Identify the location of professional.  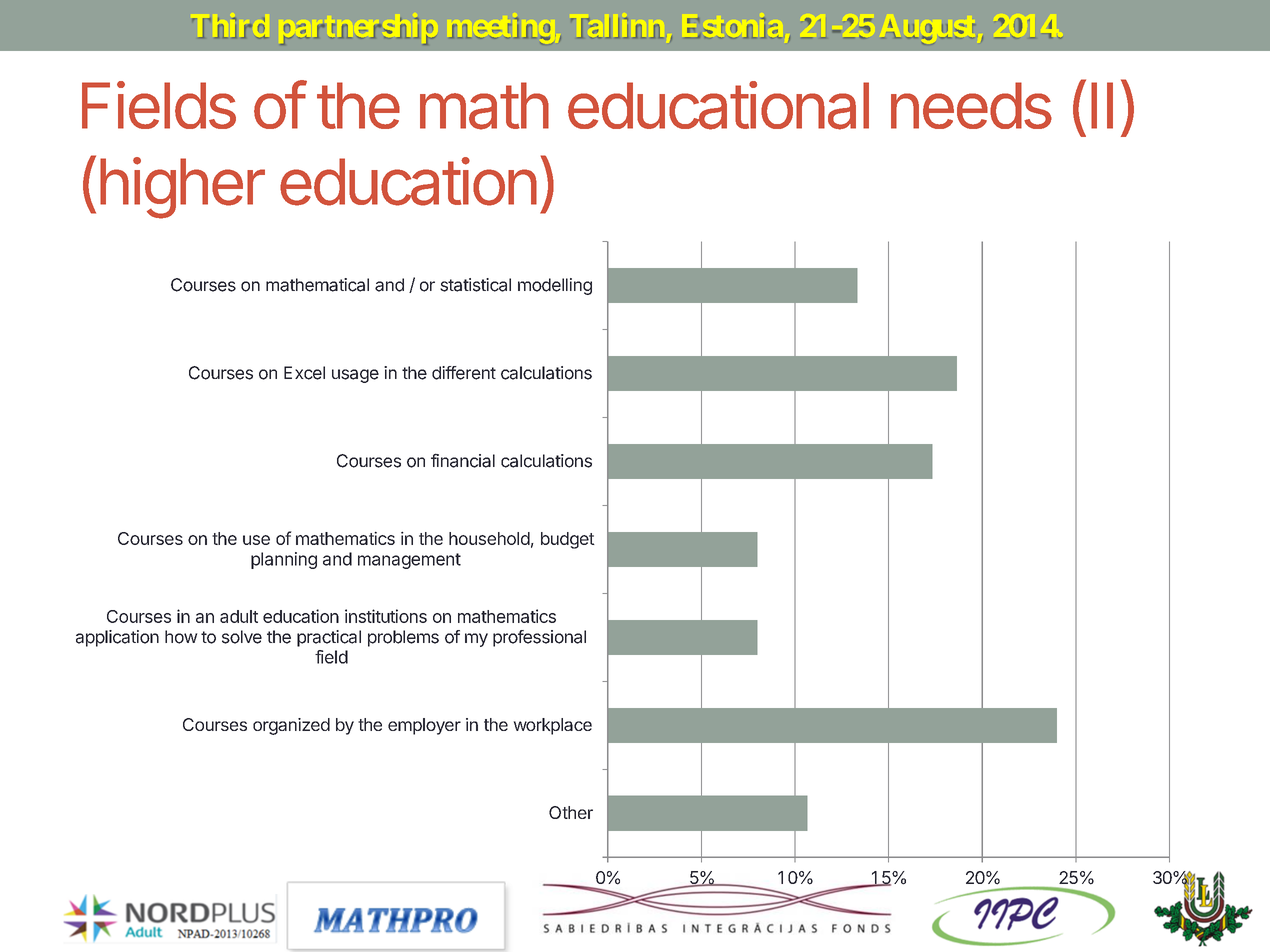
(539, 638).
